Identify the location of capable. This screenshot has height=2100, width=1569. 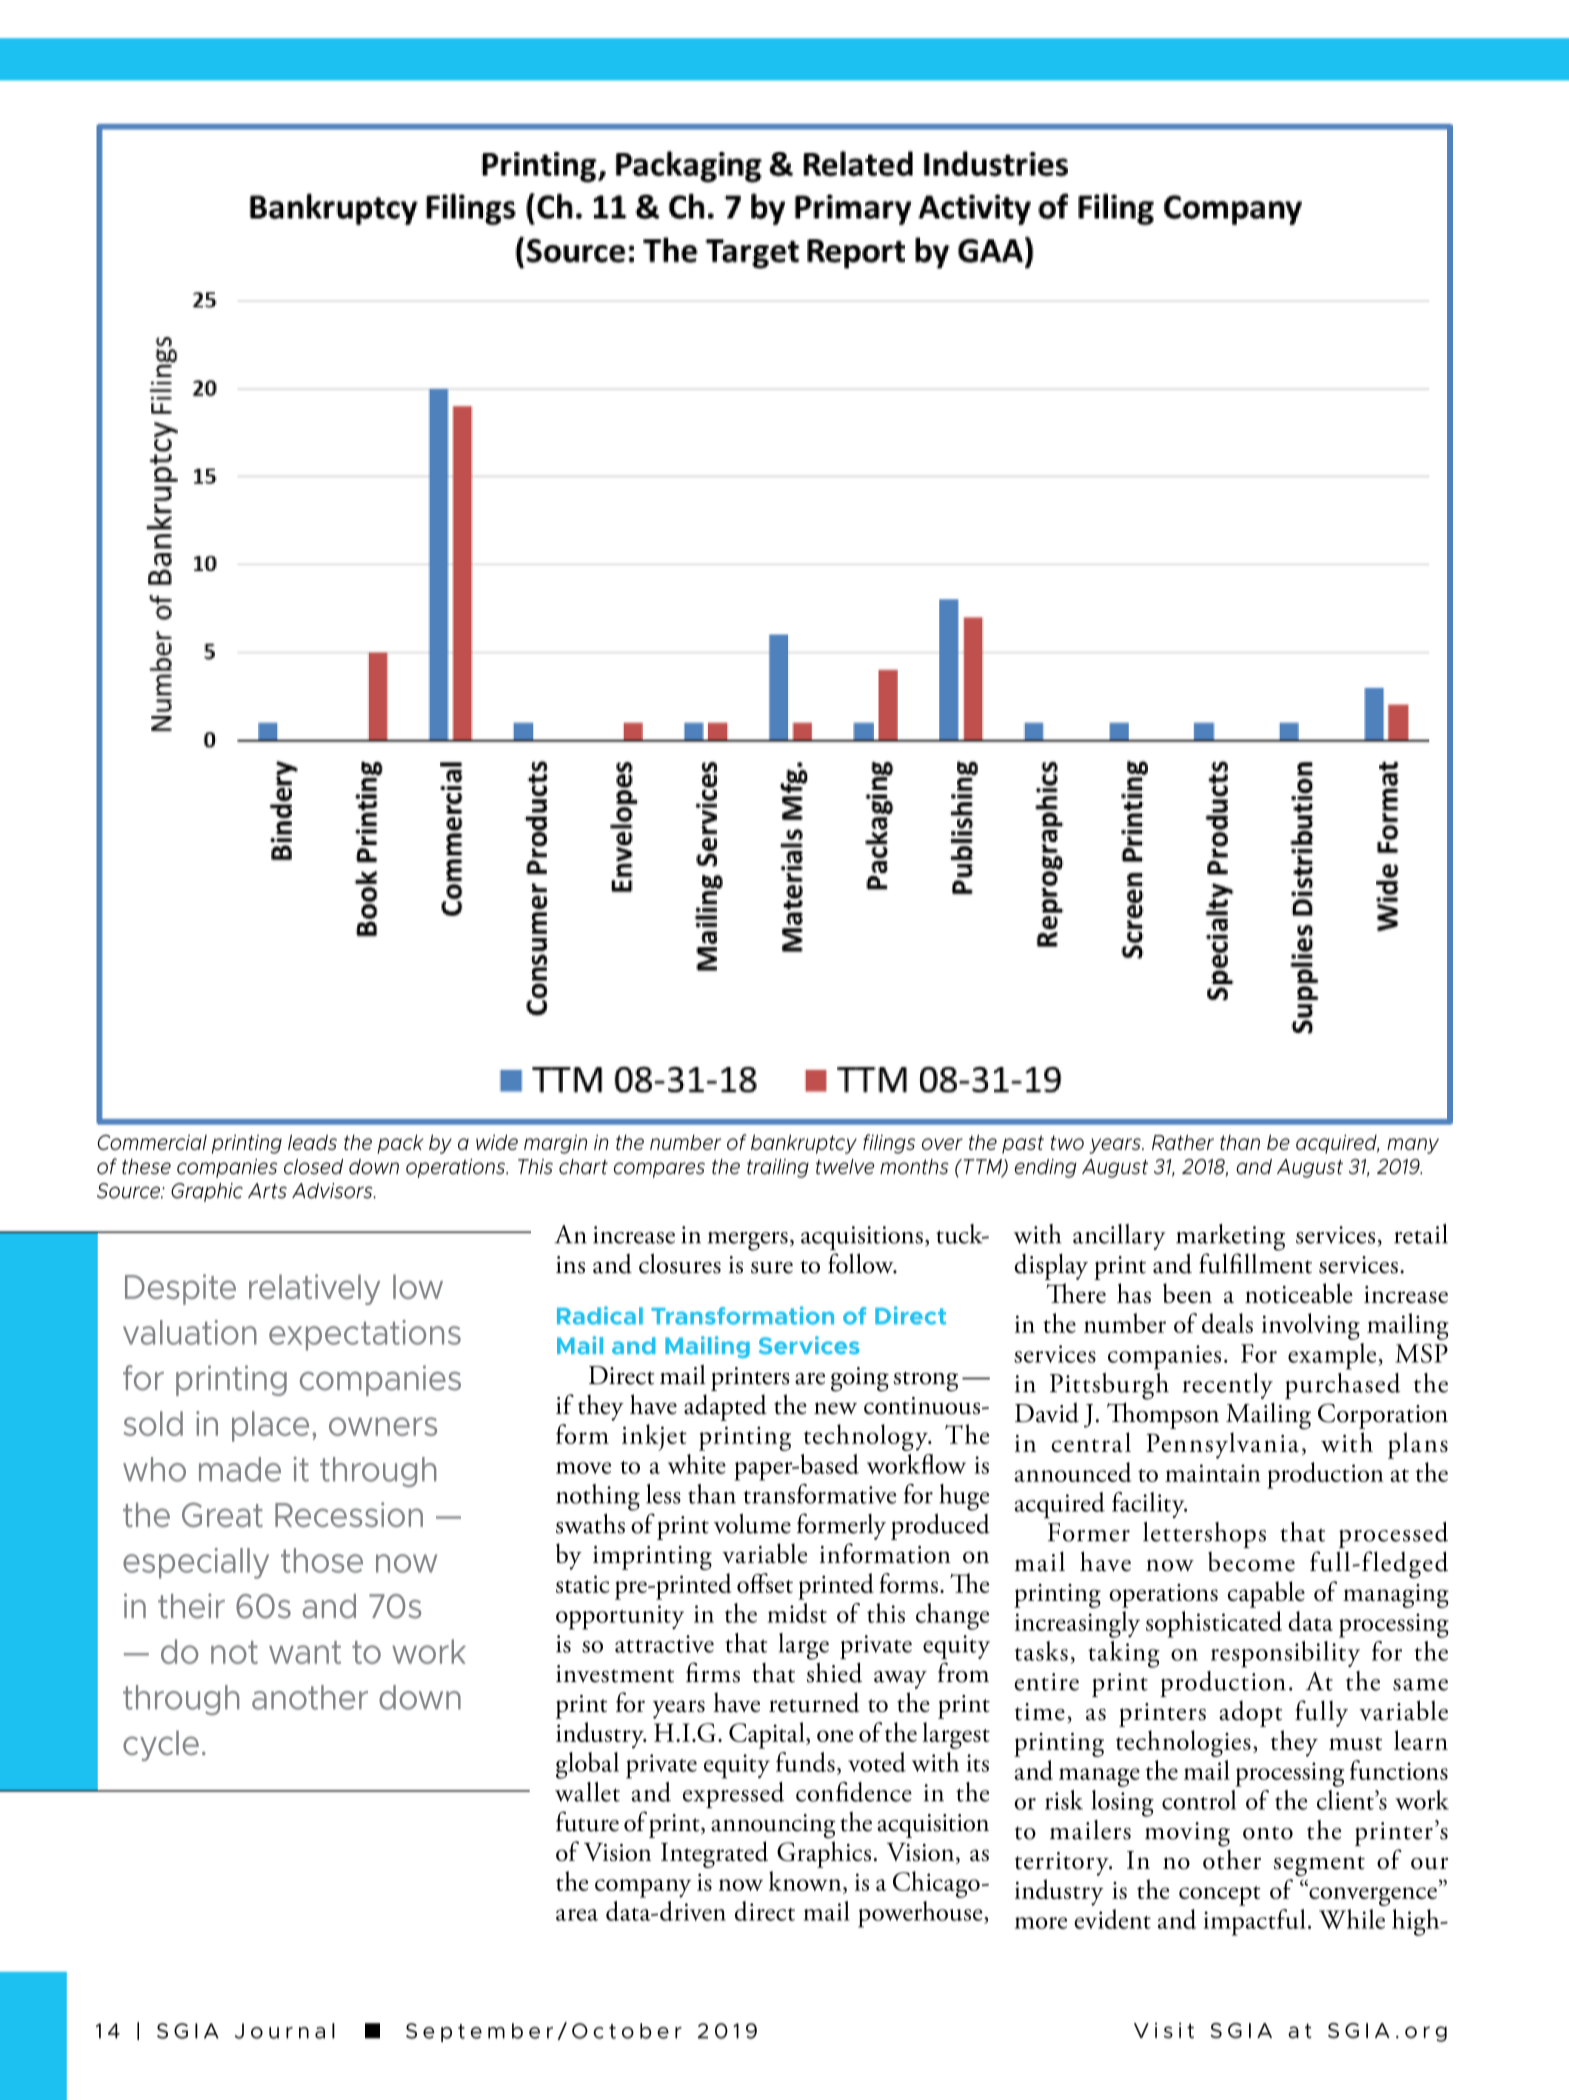
(1266, 1594).
